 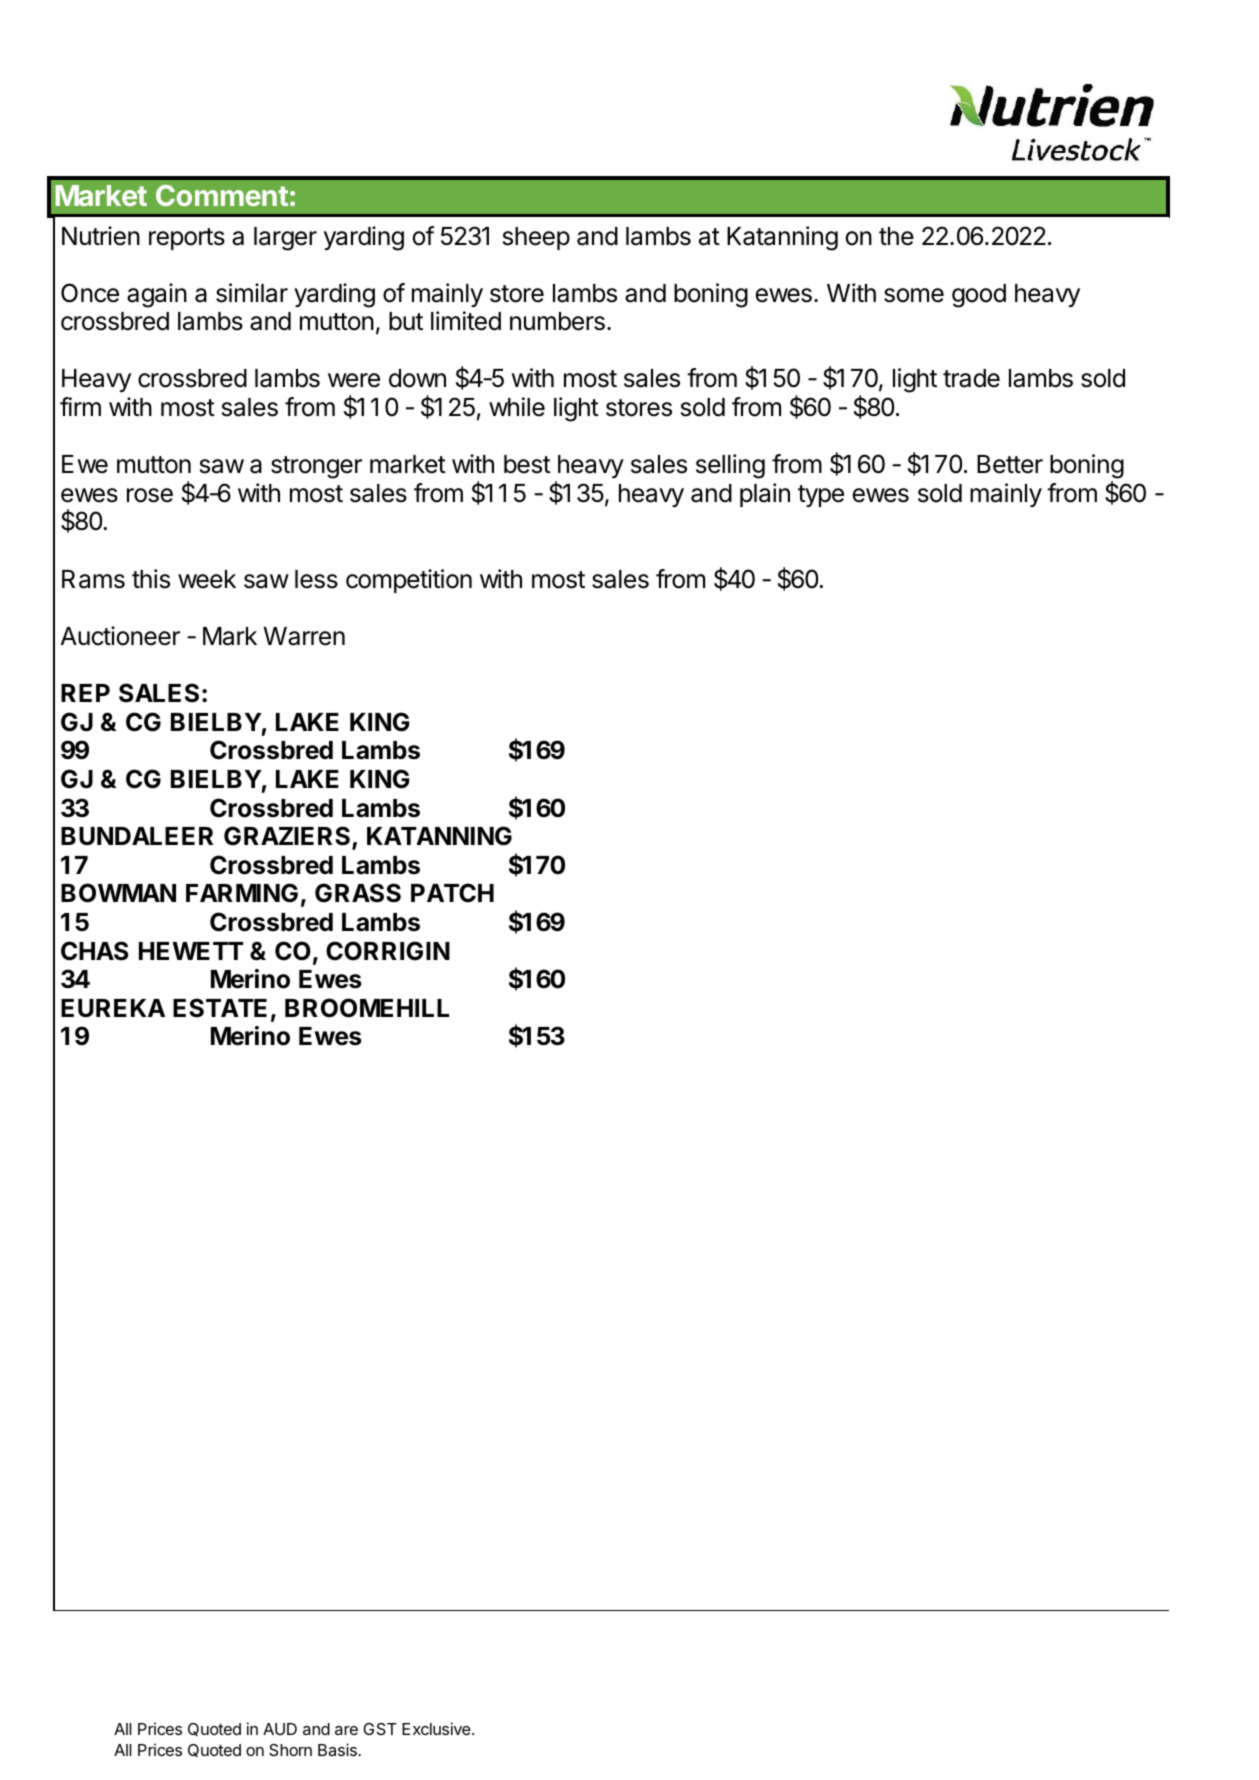 What do you see at coordinates (358, 893) in the page?
I see `GRASS` at bounding box center [358, 893].
